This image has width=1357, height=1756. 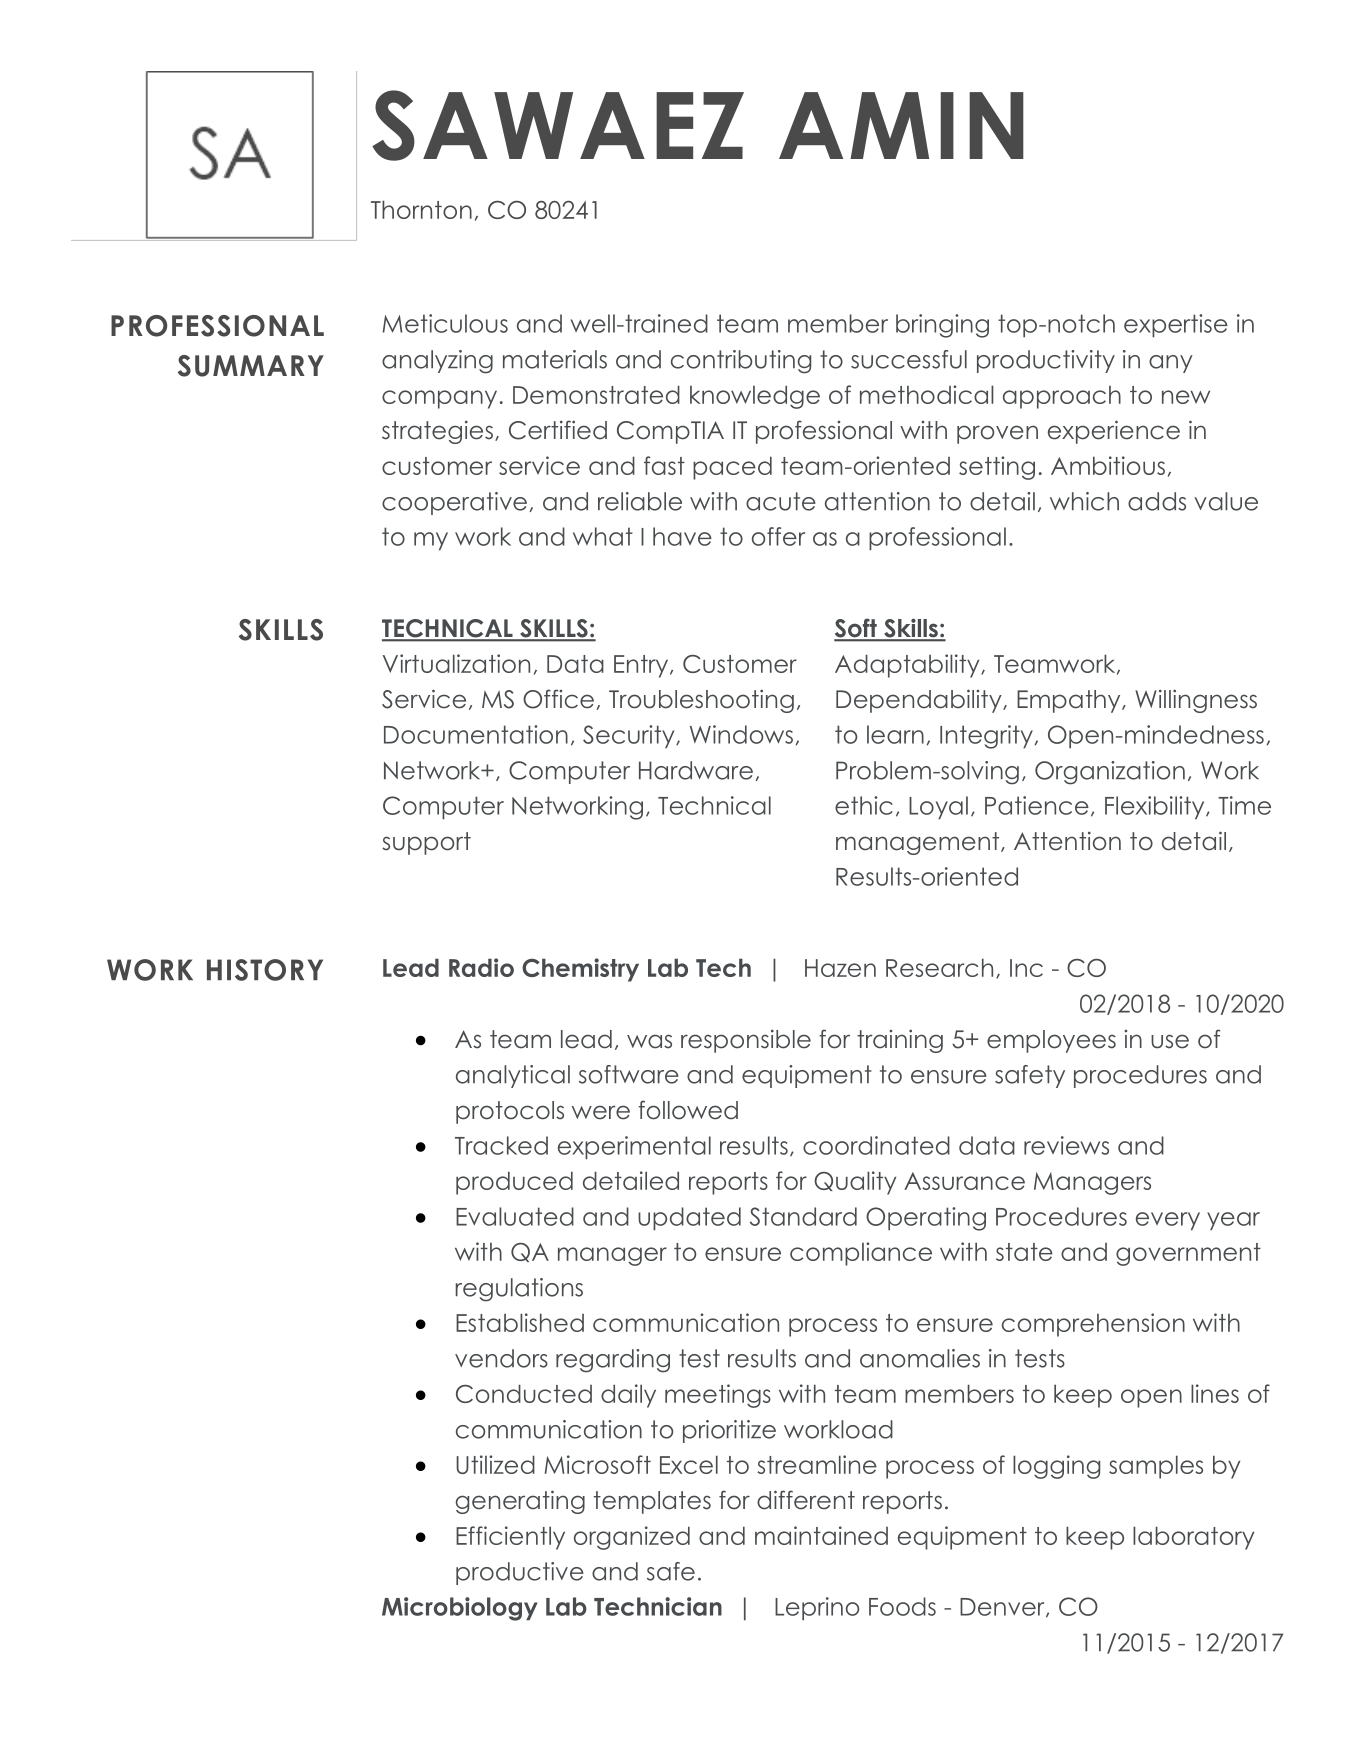 I want to click on offer, so click(x=778, y=536).
